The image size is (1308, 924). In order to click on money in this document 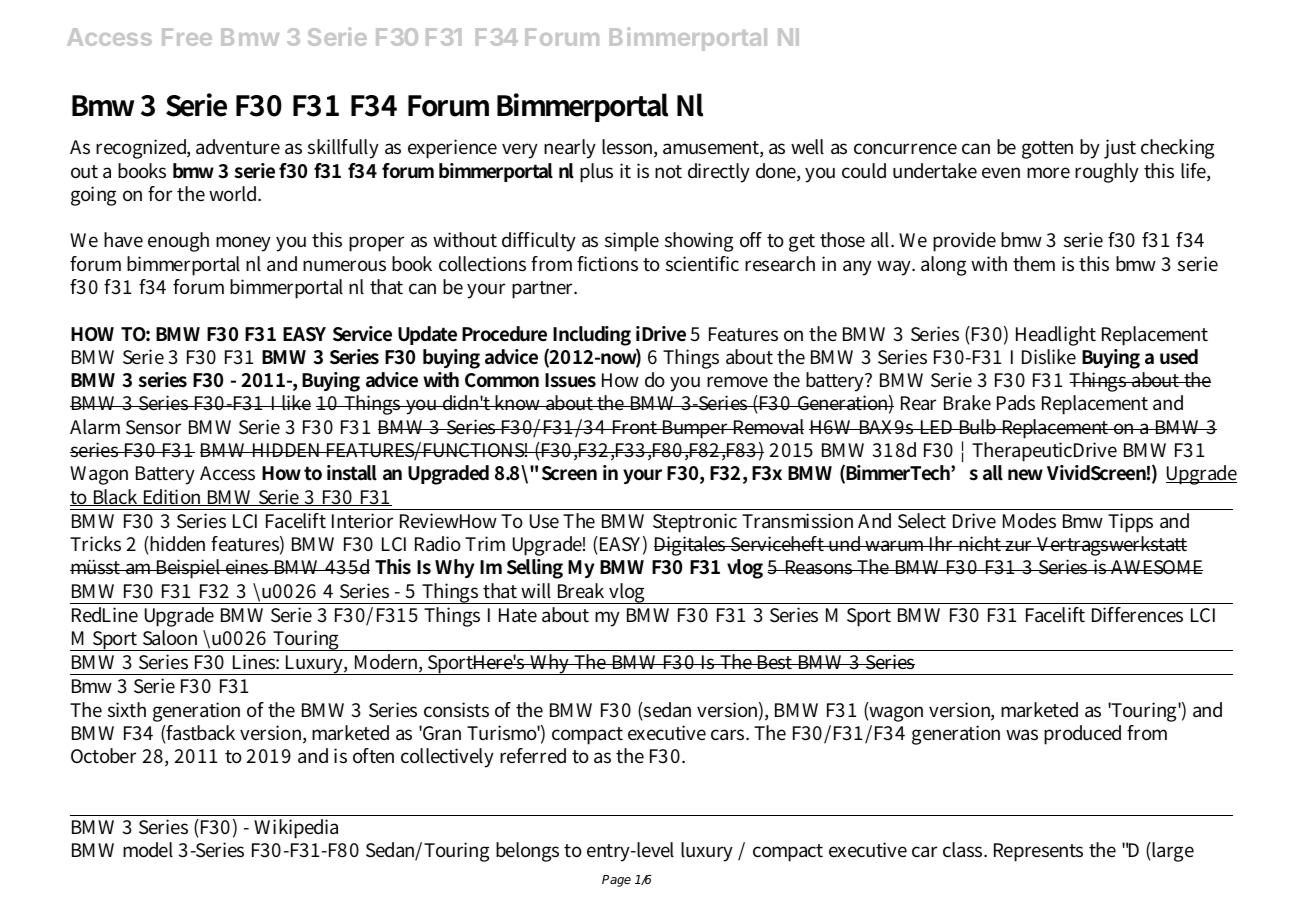, I will do `click(243, 244)`.
